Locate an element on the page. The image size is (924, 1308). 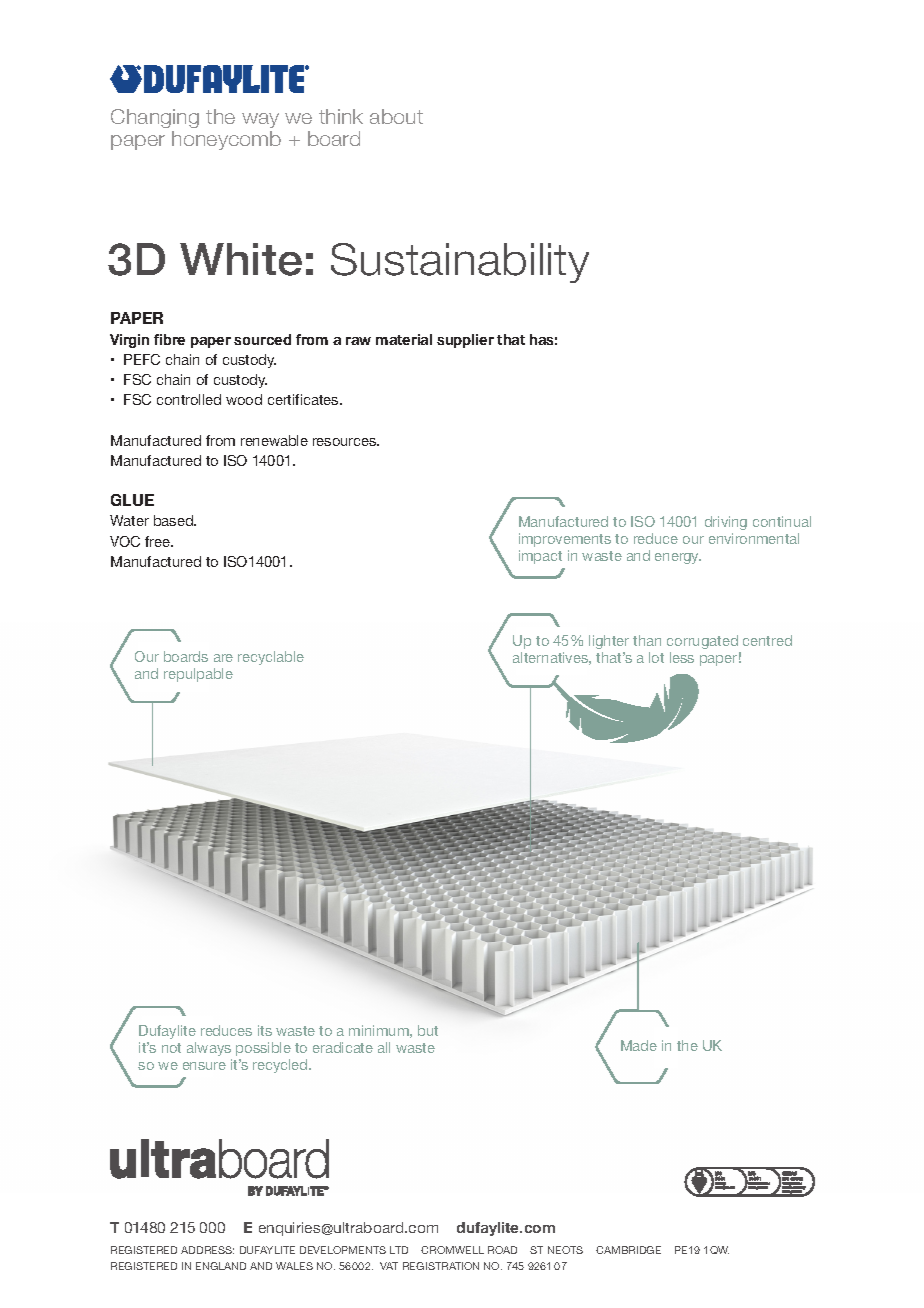
honeycomb is located at coordinates (226, 140).
